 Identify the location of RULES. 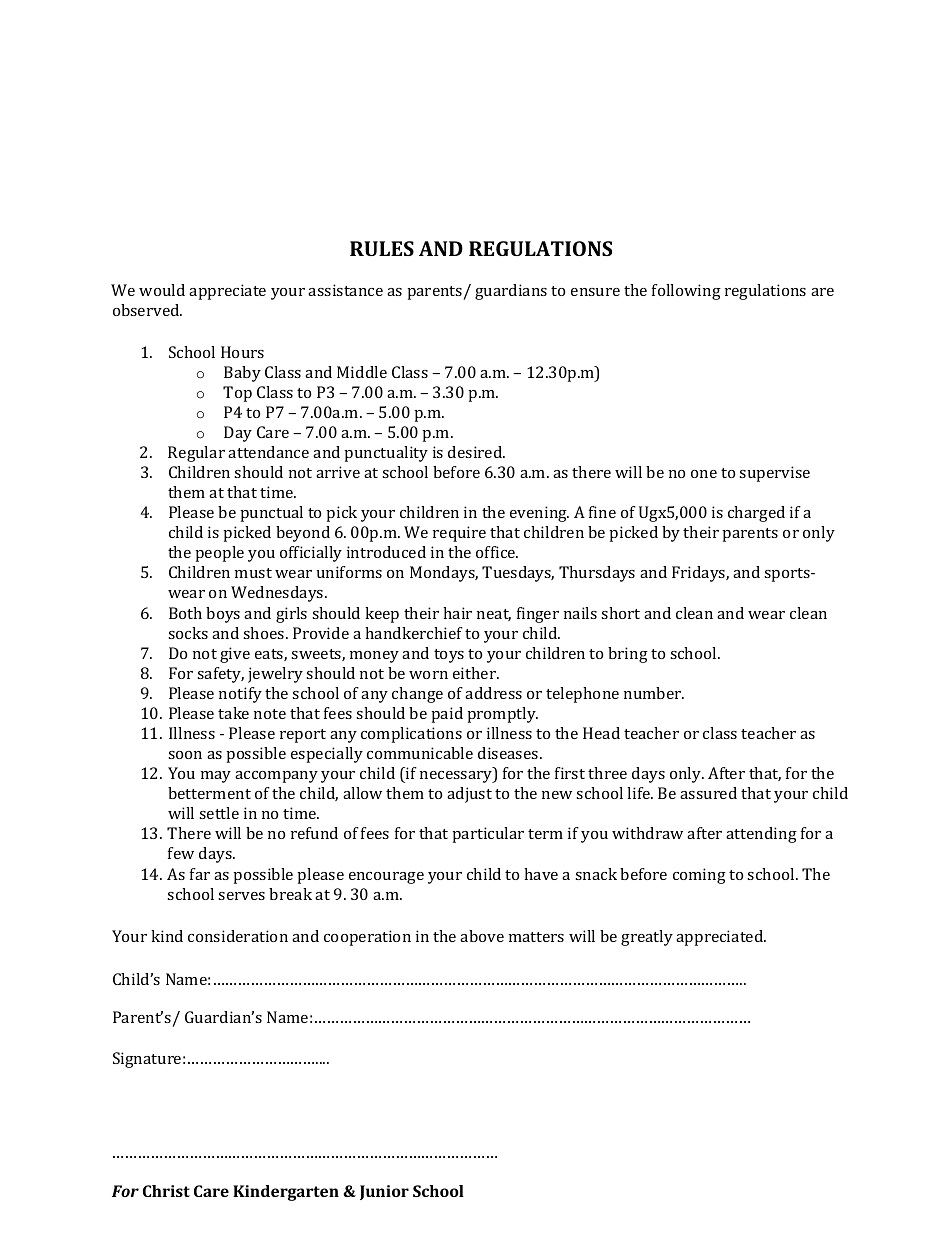
(382, 248).
